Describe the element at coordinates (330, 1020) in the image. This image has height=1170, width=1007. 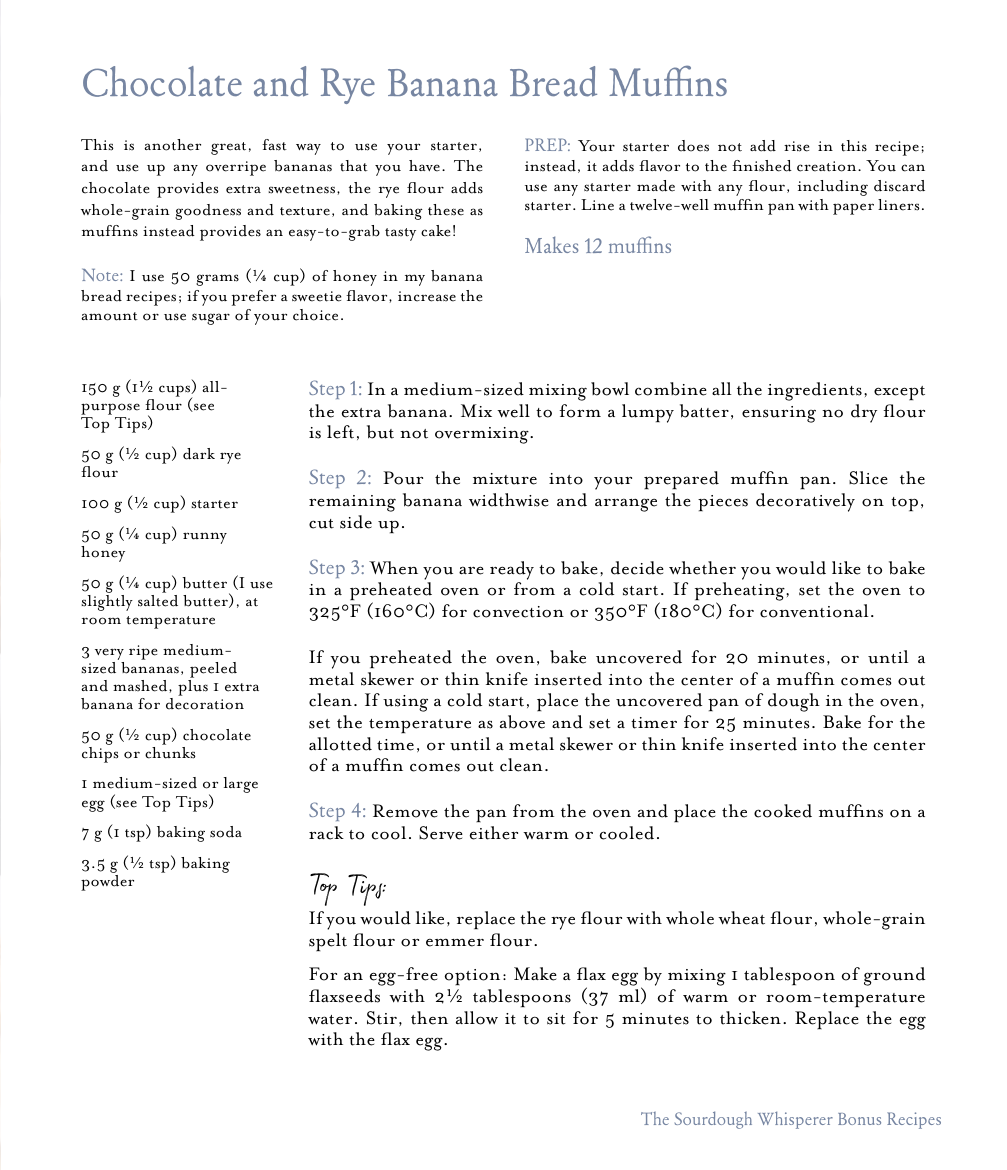
I see `water` at that location.
